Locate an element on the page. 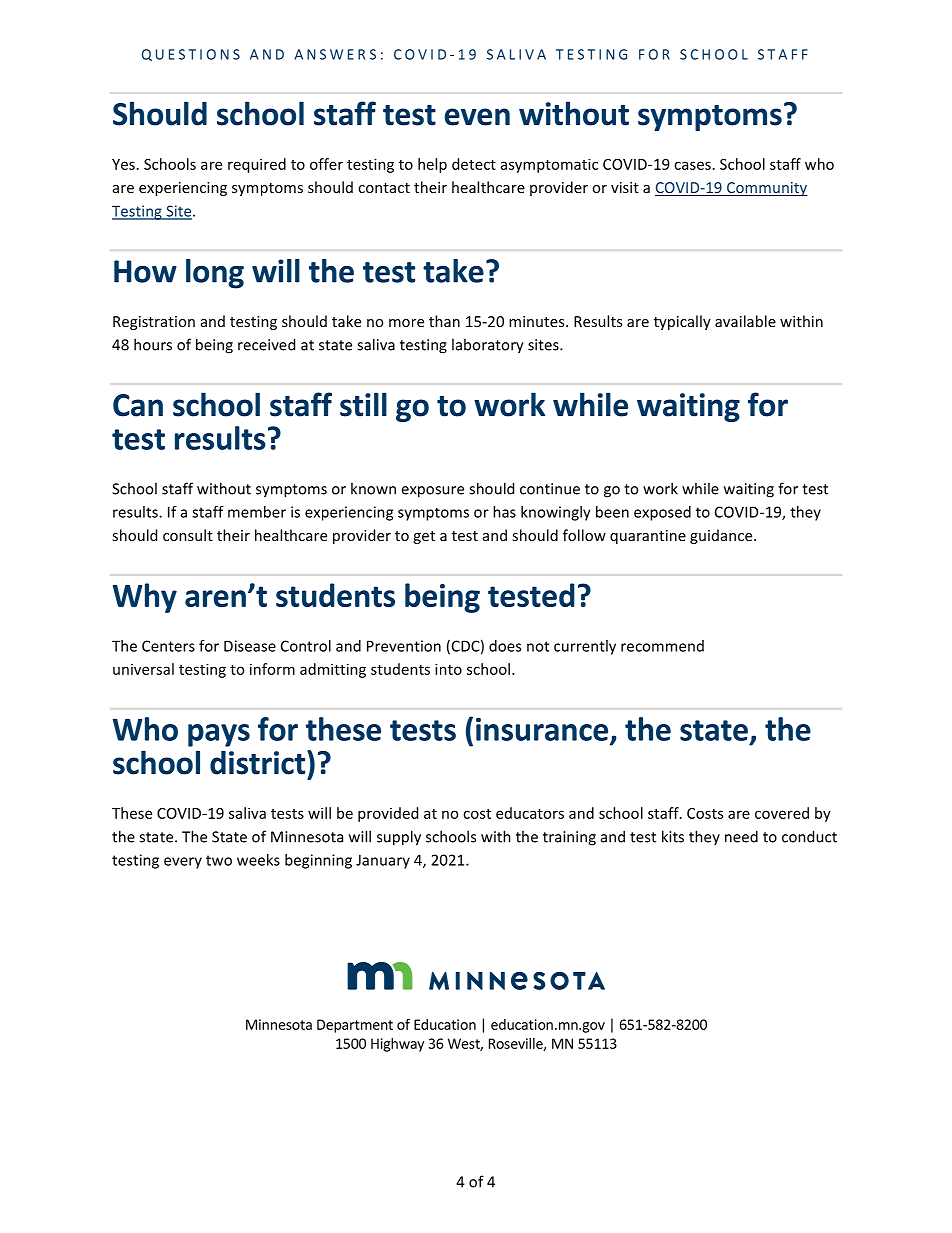 The height and width of the image is (1233, 952). Highway is located at coordinates (397, 1045).
